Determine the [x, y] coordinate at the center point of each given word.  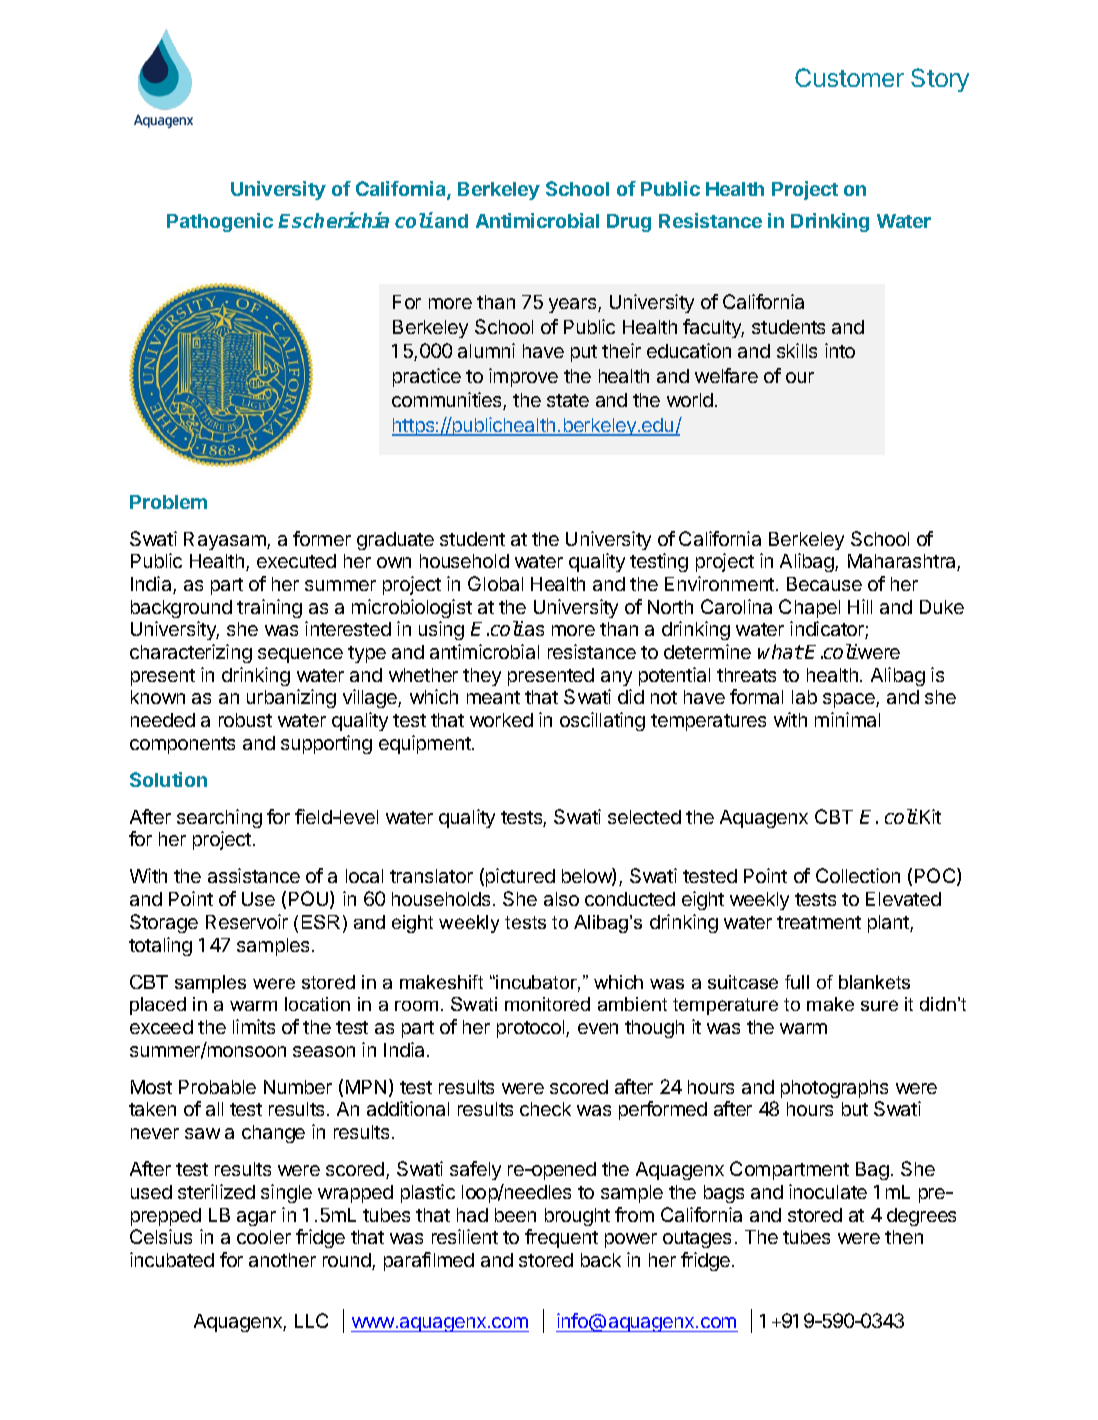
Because [824, 584]
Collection [858, 875]
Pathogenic [220, 222]
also [561, 899]
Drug [629, 223]
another [282, 1260]
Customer [849, 77]
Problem [168, 502]
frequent [561, 1238]
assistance [254, 875]
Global [495, 583]
